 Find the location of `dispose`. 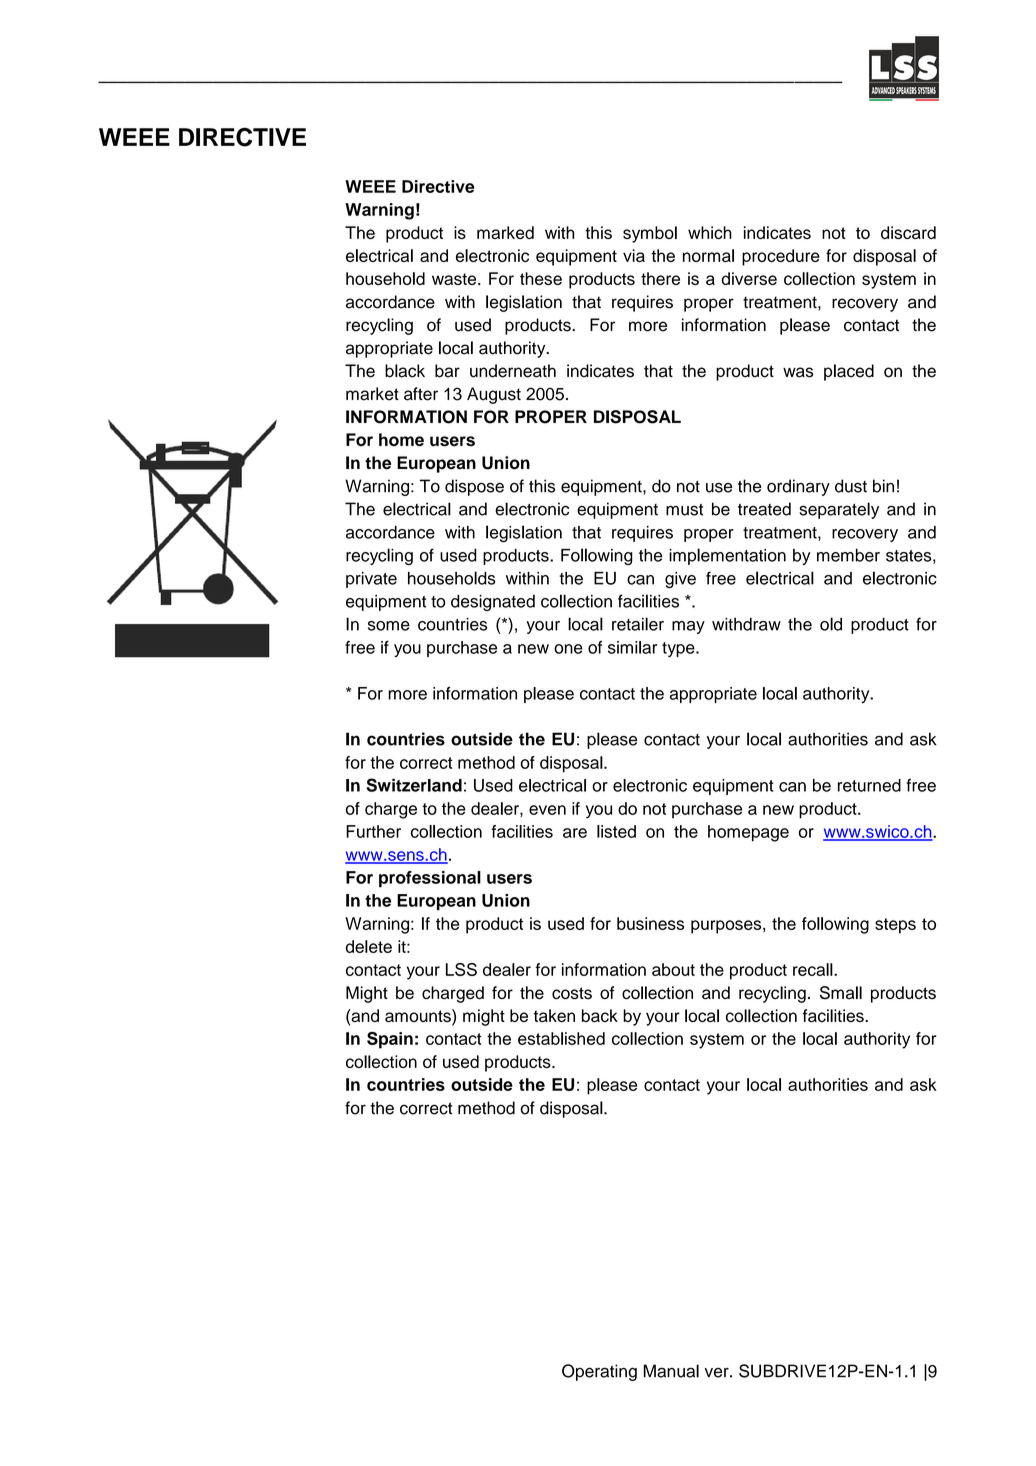

dispose is located at coordinates (474, 487).
